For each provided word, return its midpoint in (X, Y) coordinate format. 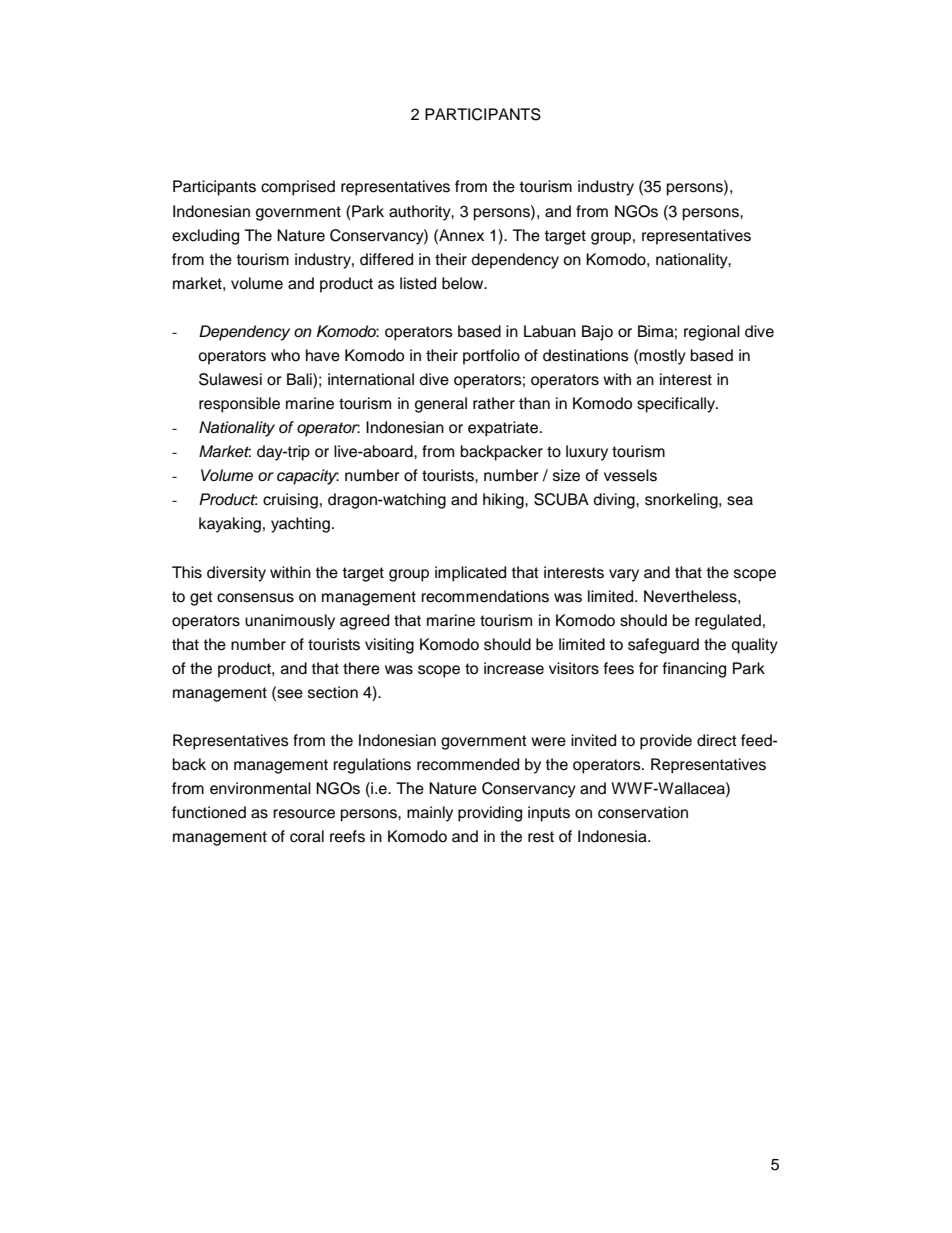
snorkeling (682, 501)
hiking (504, 501)
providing (490, 814)
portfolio (491, 357)
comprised (298, 188)
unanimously (290, 622)
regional (712, 333)
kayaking (230, 525)
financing (694, 670)
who (285, 355)
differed (386, 259)
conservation (643, 812)
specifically (677, 405)
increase (514, 668)
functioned (209, 812)
